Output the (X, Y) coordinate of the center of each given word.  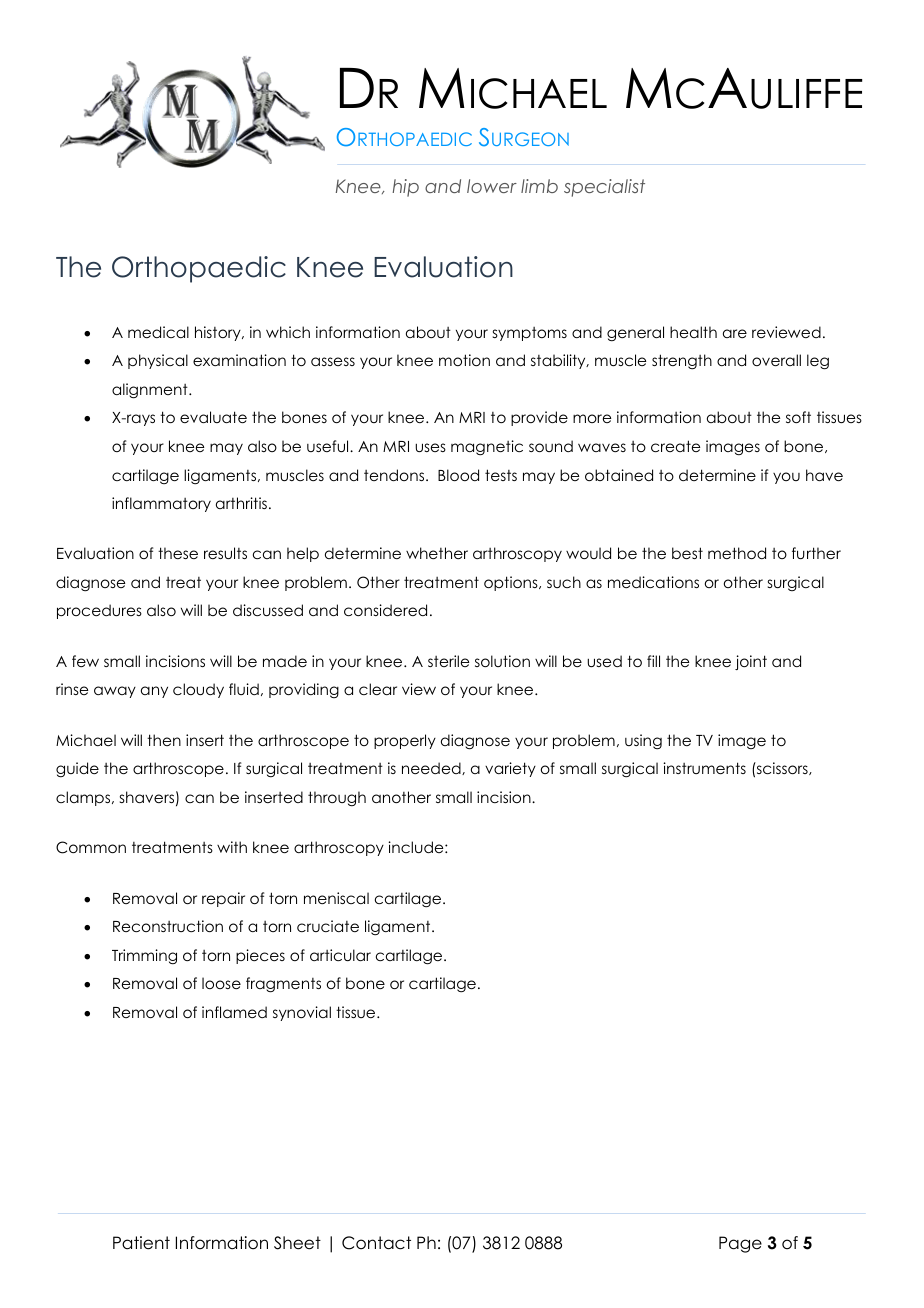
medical (158, 332)
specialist (604, 188)
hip (405, 188)
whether (437, 553)
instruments (704, 768)
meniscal (336, 898)
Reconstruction (168, 926)
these (178, 553)
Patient (141, 1243)
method (737, 553)
